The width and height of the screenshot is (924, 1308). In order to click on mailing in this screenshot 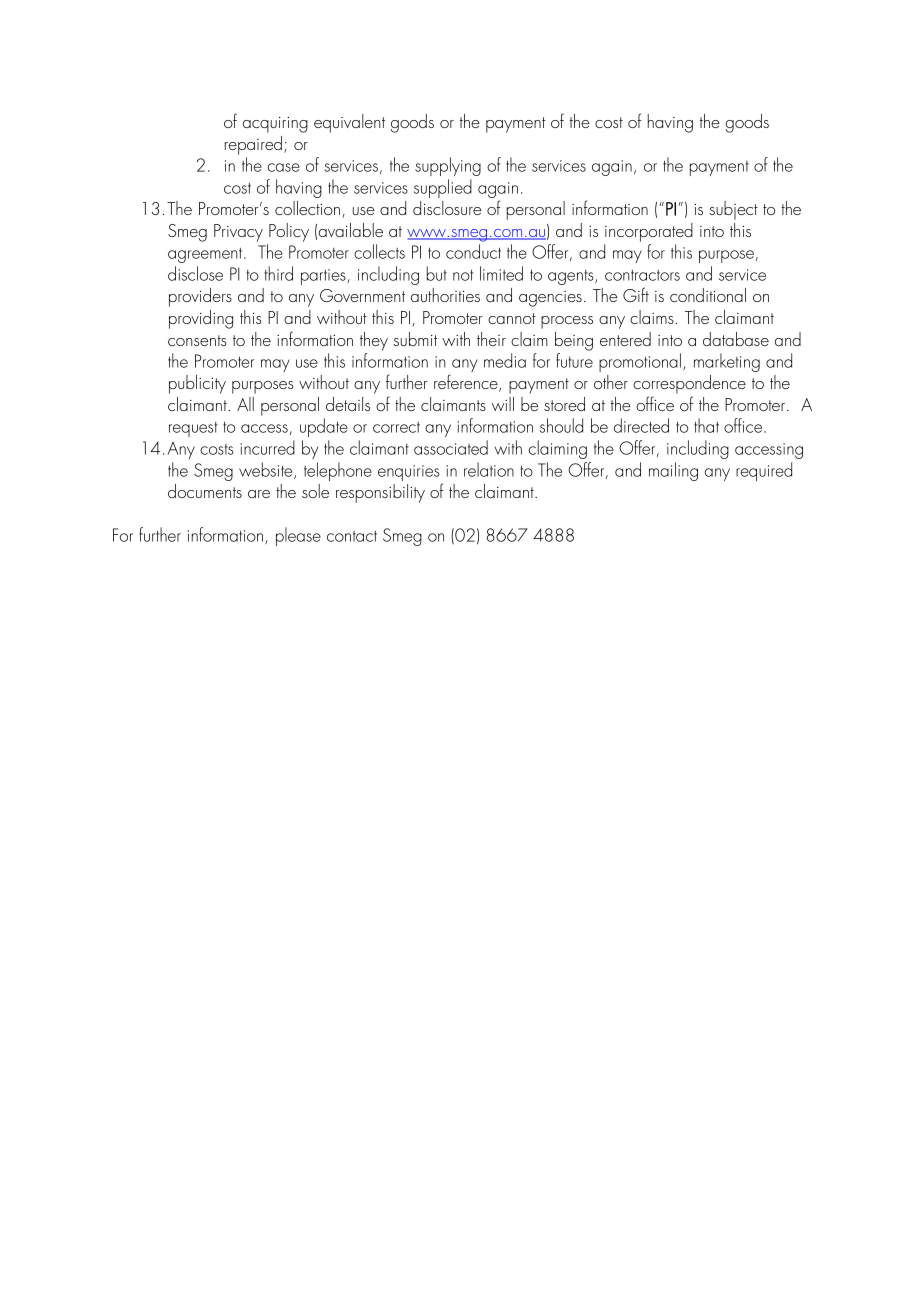, I will do `click(673, 471)`.
